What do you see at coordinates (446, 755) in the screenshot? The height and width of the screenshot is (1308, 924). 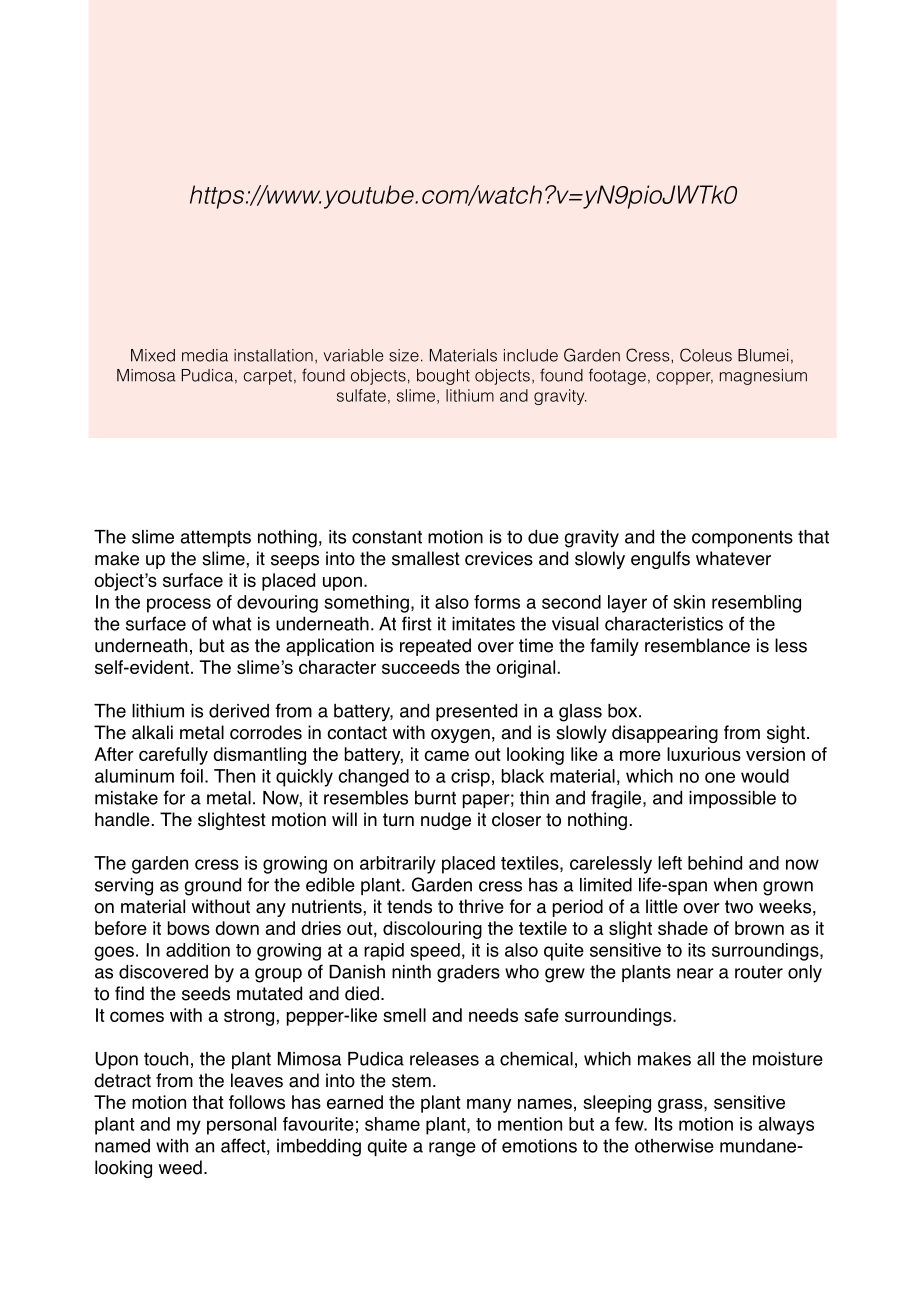 I see `came` at bounding box center [446, 755].
